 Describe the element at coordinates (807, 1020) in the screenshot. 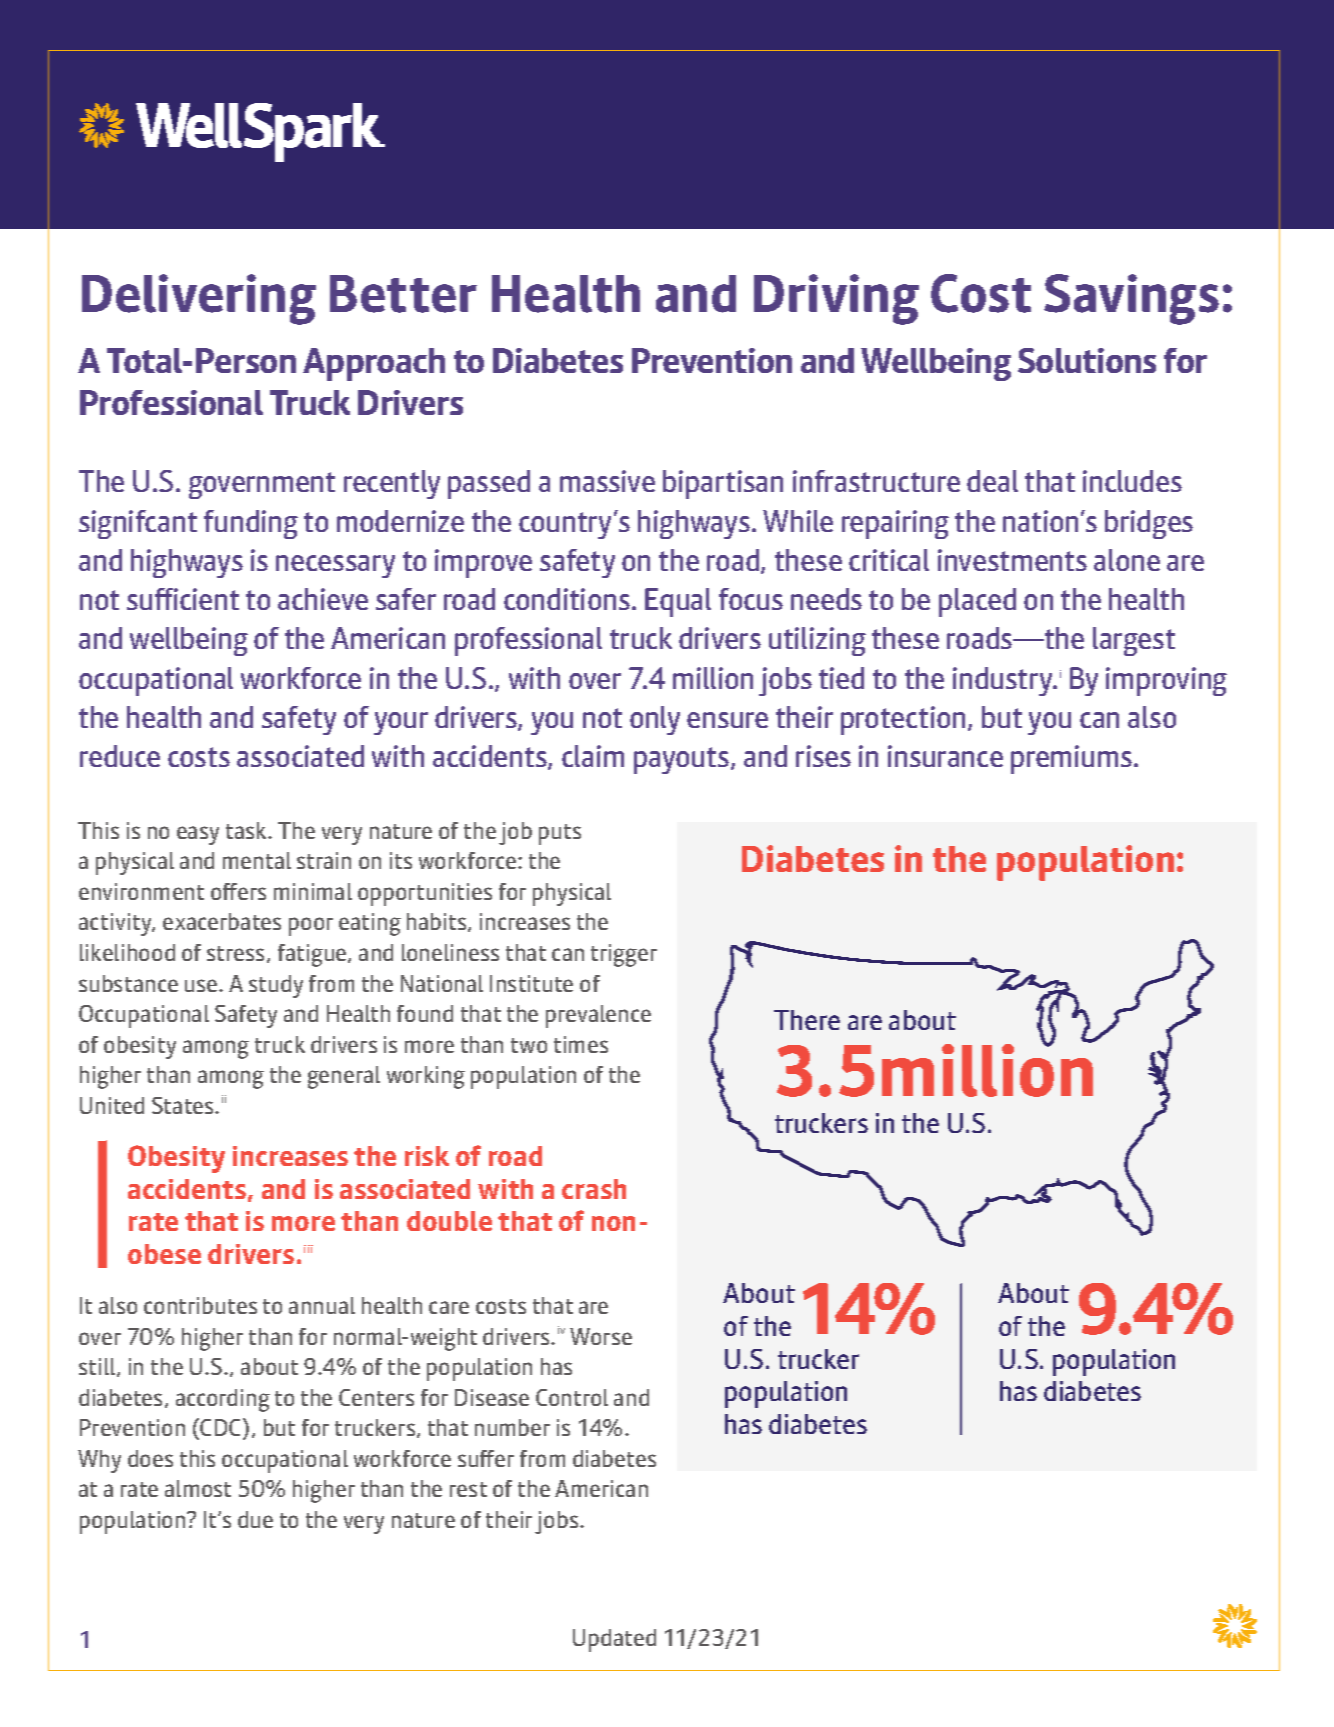

I see `There` at that location.
